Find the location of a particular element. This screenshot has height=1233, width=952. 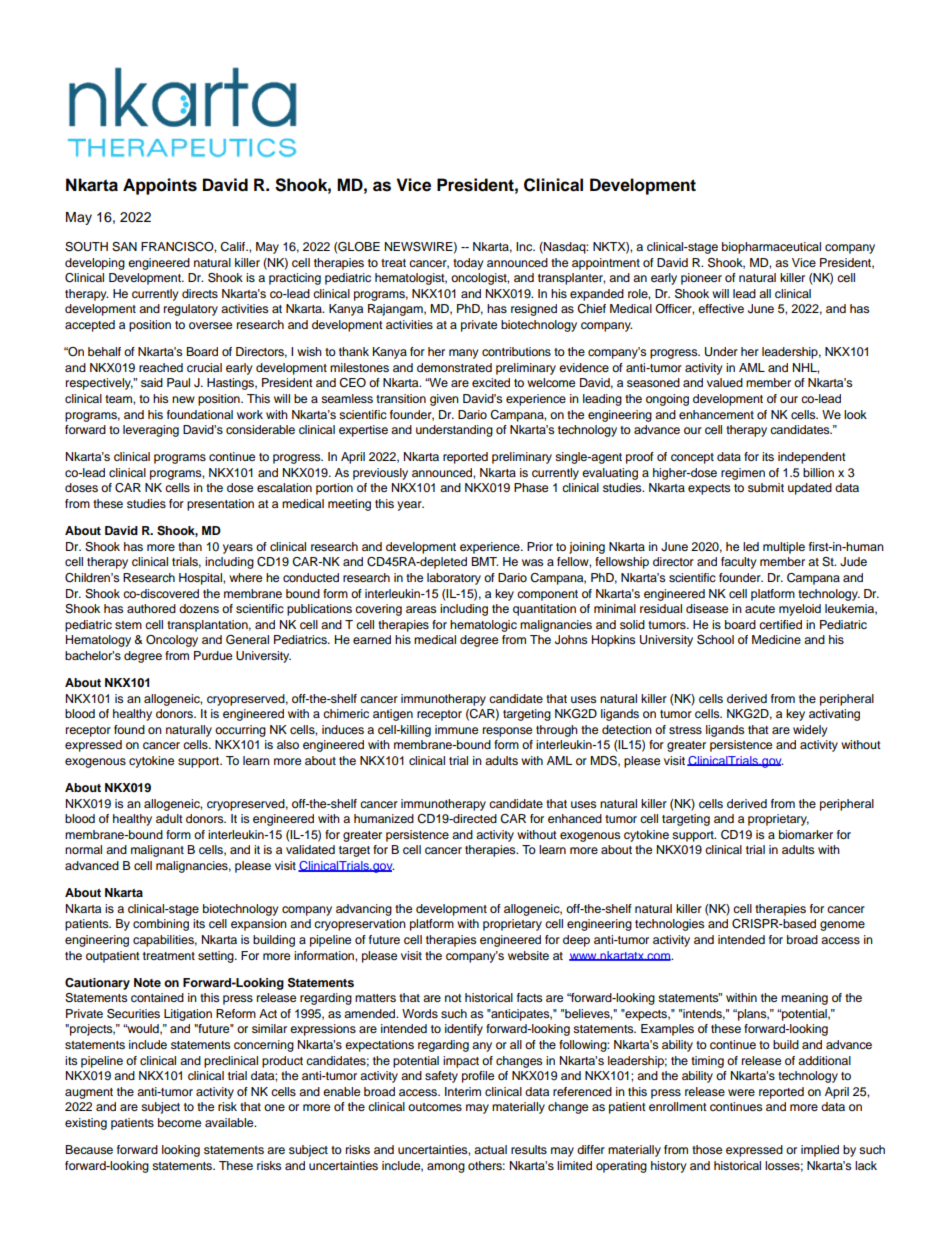

Medicine is located at coordinates (776, 639).
